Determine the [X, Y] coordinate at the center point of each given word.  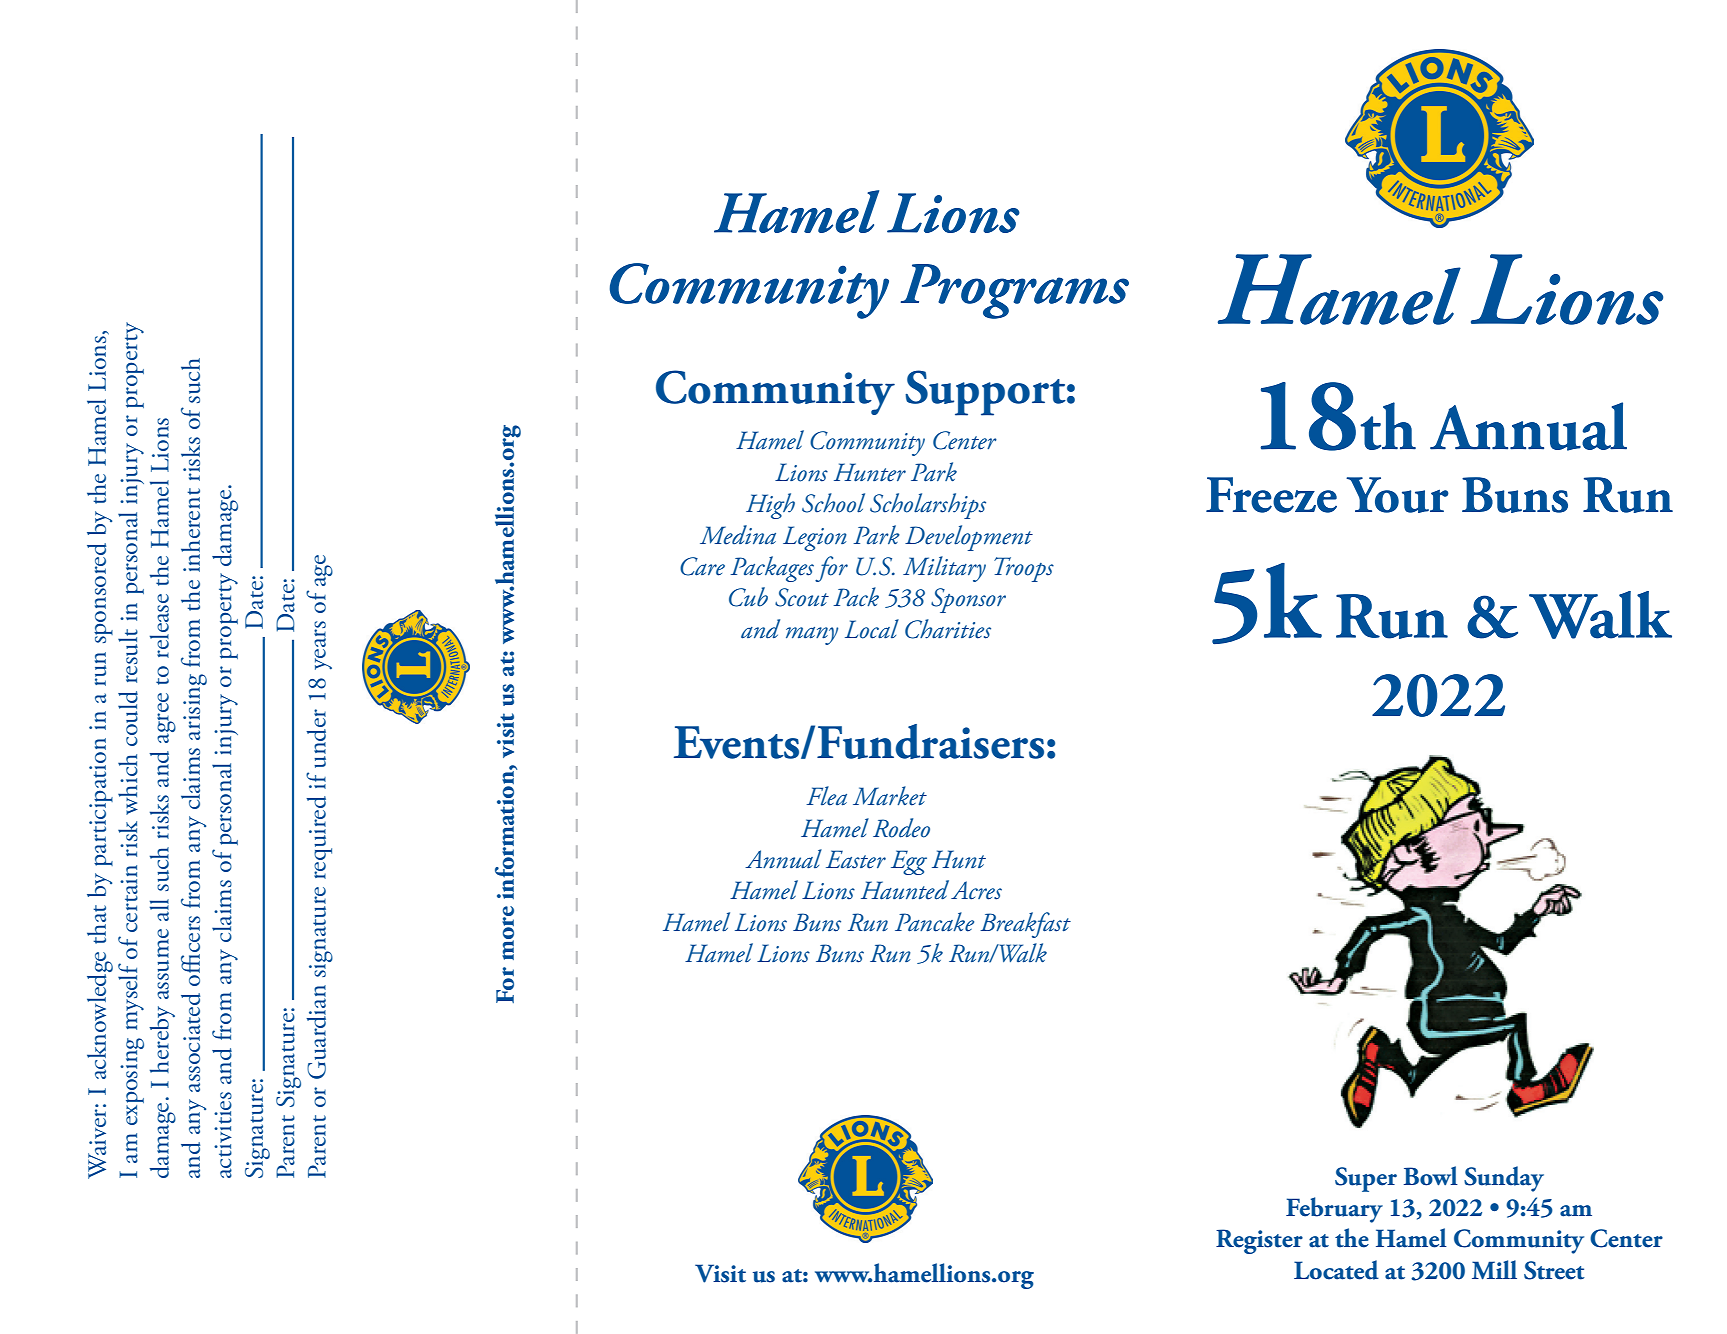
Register [1259, 1241]
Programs [1015, 291]
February [1334, 1210]
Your [1397, 495]
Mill [1494, 1270]
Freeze [1271, 495]
